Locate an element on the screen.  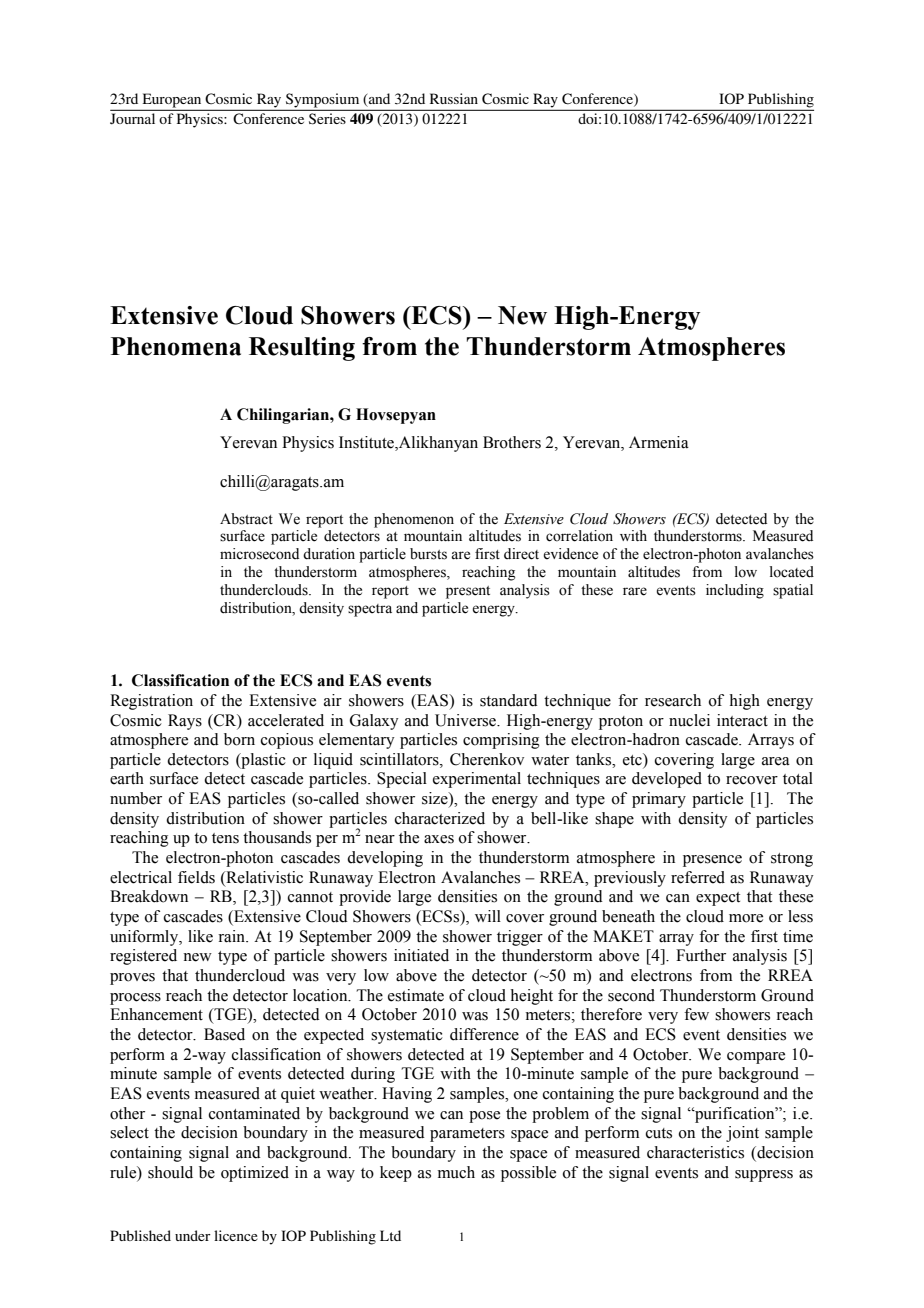
European is located at coordinates (172, 101).
